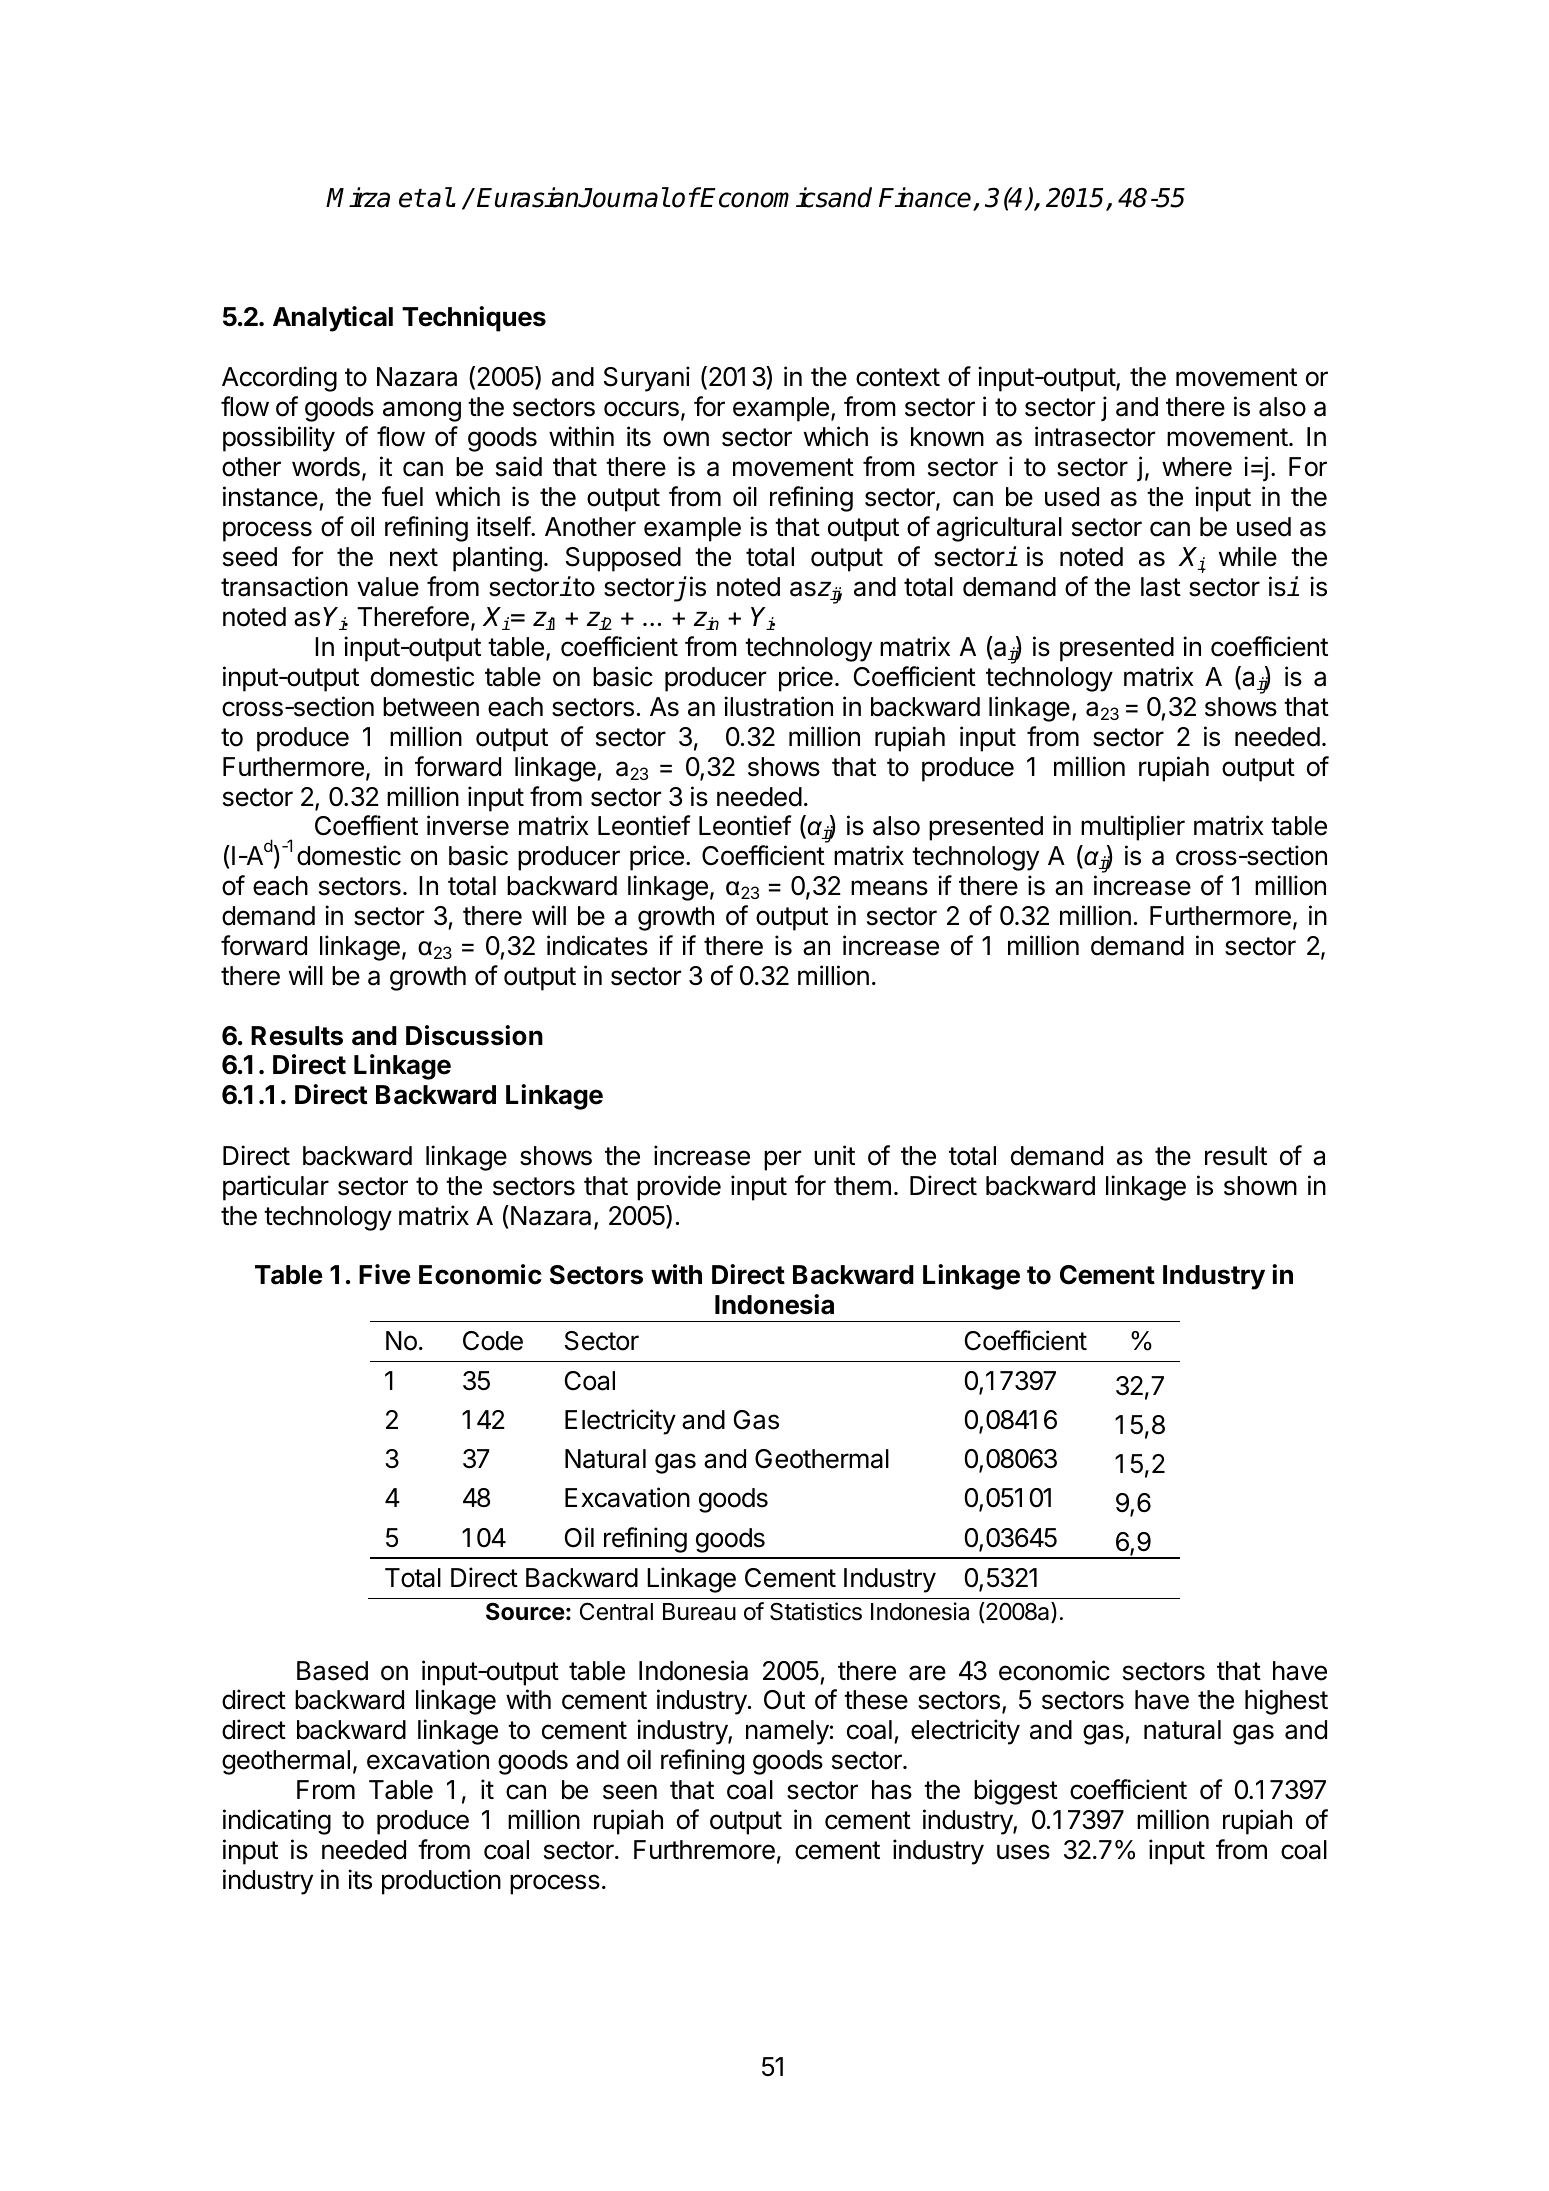 This screenshot has height=2191, width=1549. I want to click on namely, so click(787, 1732).
